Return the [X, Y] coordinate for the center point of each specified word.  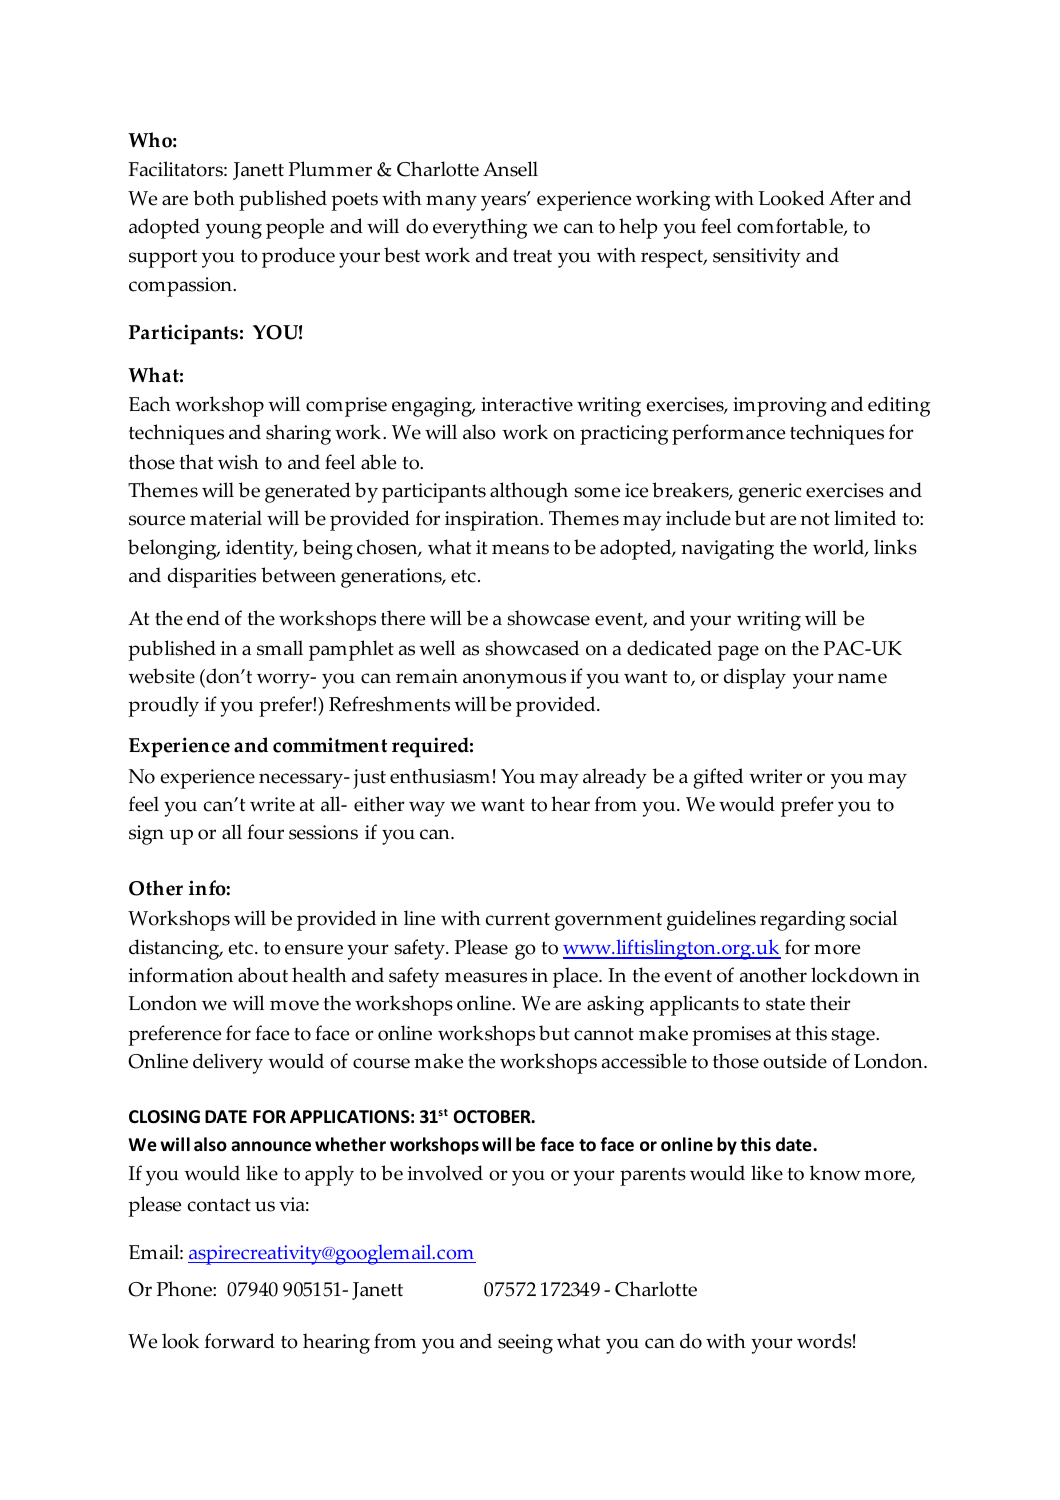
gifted [718, 778]
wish [238, 462]
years [505, 202]
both [214, 198]
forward [240, 1341]
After [851, 198]
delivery [228, 1063]
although [529, 492]
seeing [525, 1344]
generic [769, 493]
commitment [330, 745]
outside [795, 1061]
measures [486, 977]
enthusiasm [440, 776]
